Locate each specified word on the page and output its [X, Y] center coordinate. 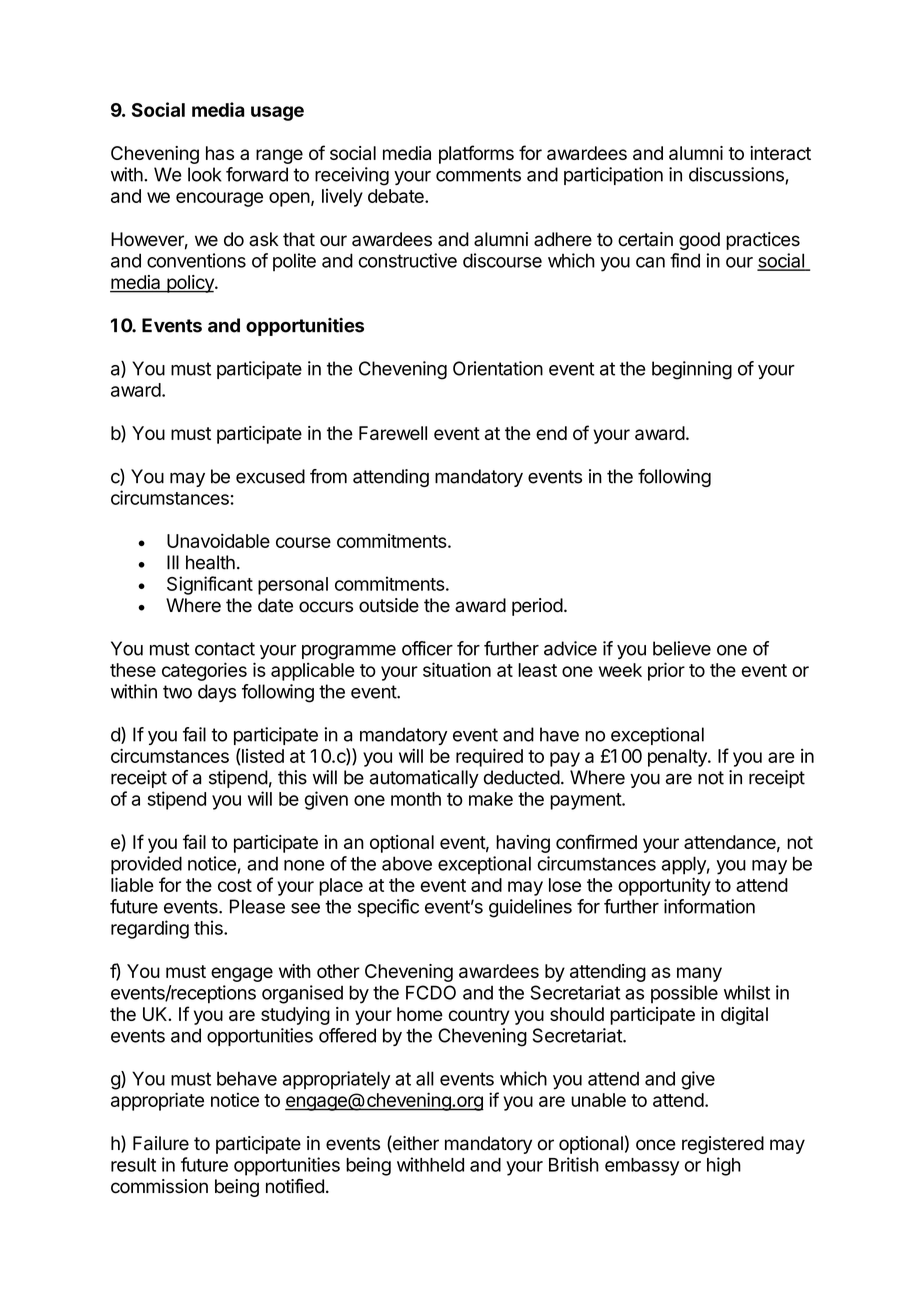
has [220, 153]
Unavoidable [218, 540]
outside [389, 605]
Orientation [498, 368]
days [217, 693]
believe [682, 648]
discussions [737, 175]
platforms [476, 154]
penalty [678, 758]
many [699, 974]
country [479, 1016]
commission [159, 1186]
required [489, 757]
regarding [150, 929]
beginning [692, 370]
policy [190, 284]
